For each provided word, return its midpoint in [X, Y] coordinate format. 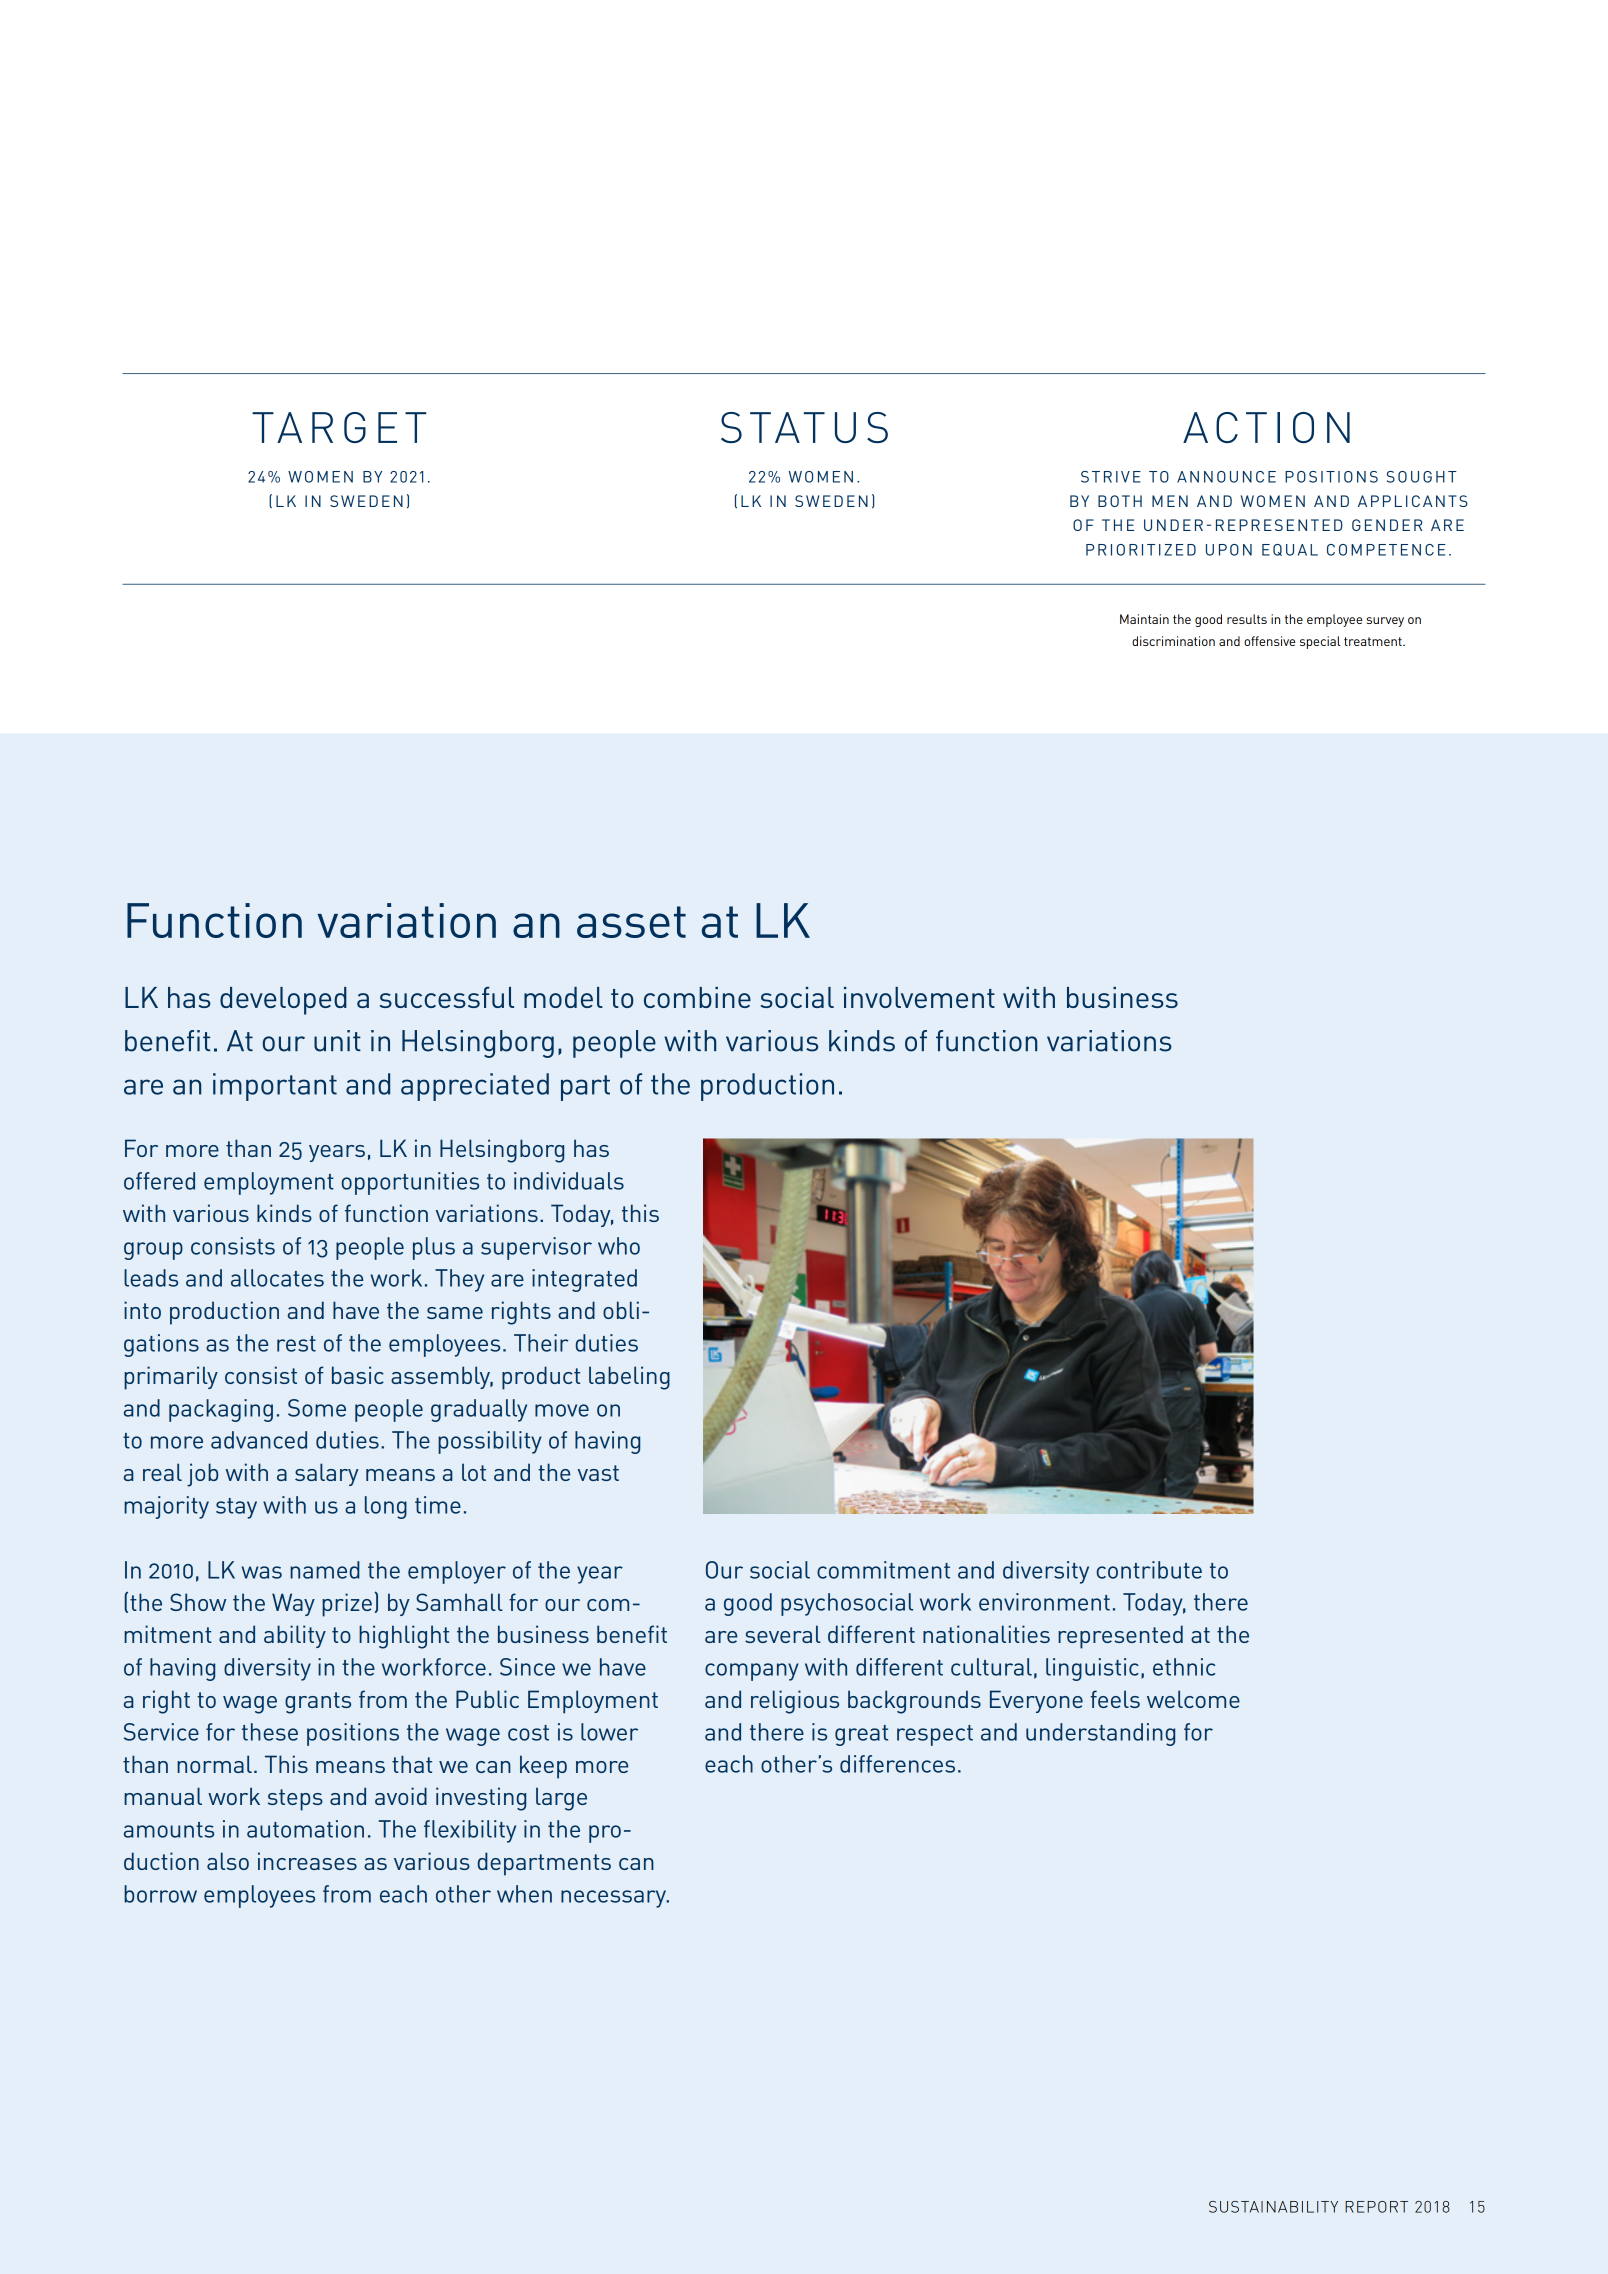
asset [631, 922]
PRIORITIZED [1141, 550]
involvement [919, 997]
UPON [1229, 550]
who [619, 1246]
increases [307, 1861]
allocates [277, 1278]
